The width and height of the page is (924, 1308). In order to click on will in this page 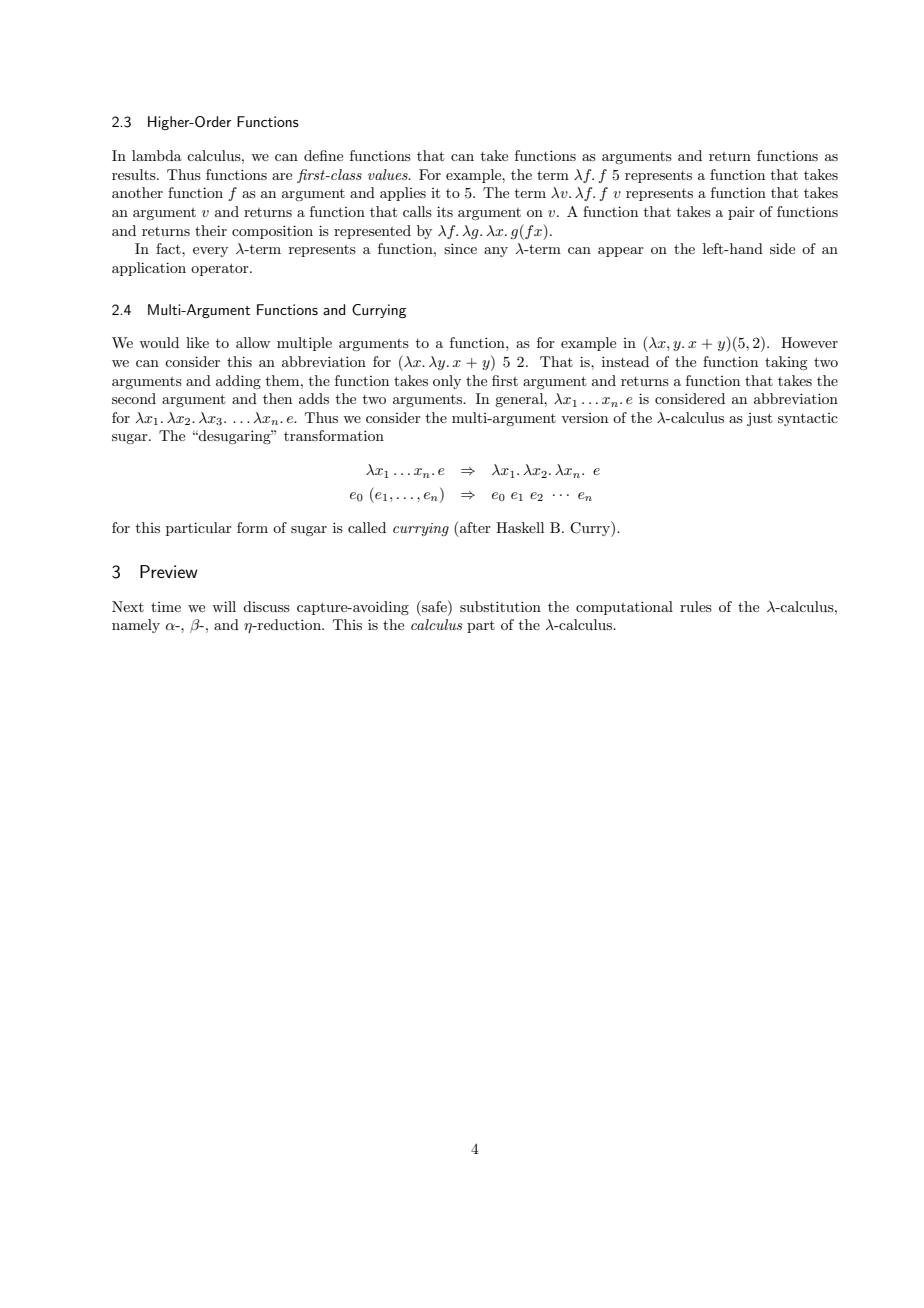, I will do `click(224, 606)`.
